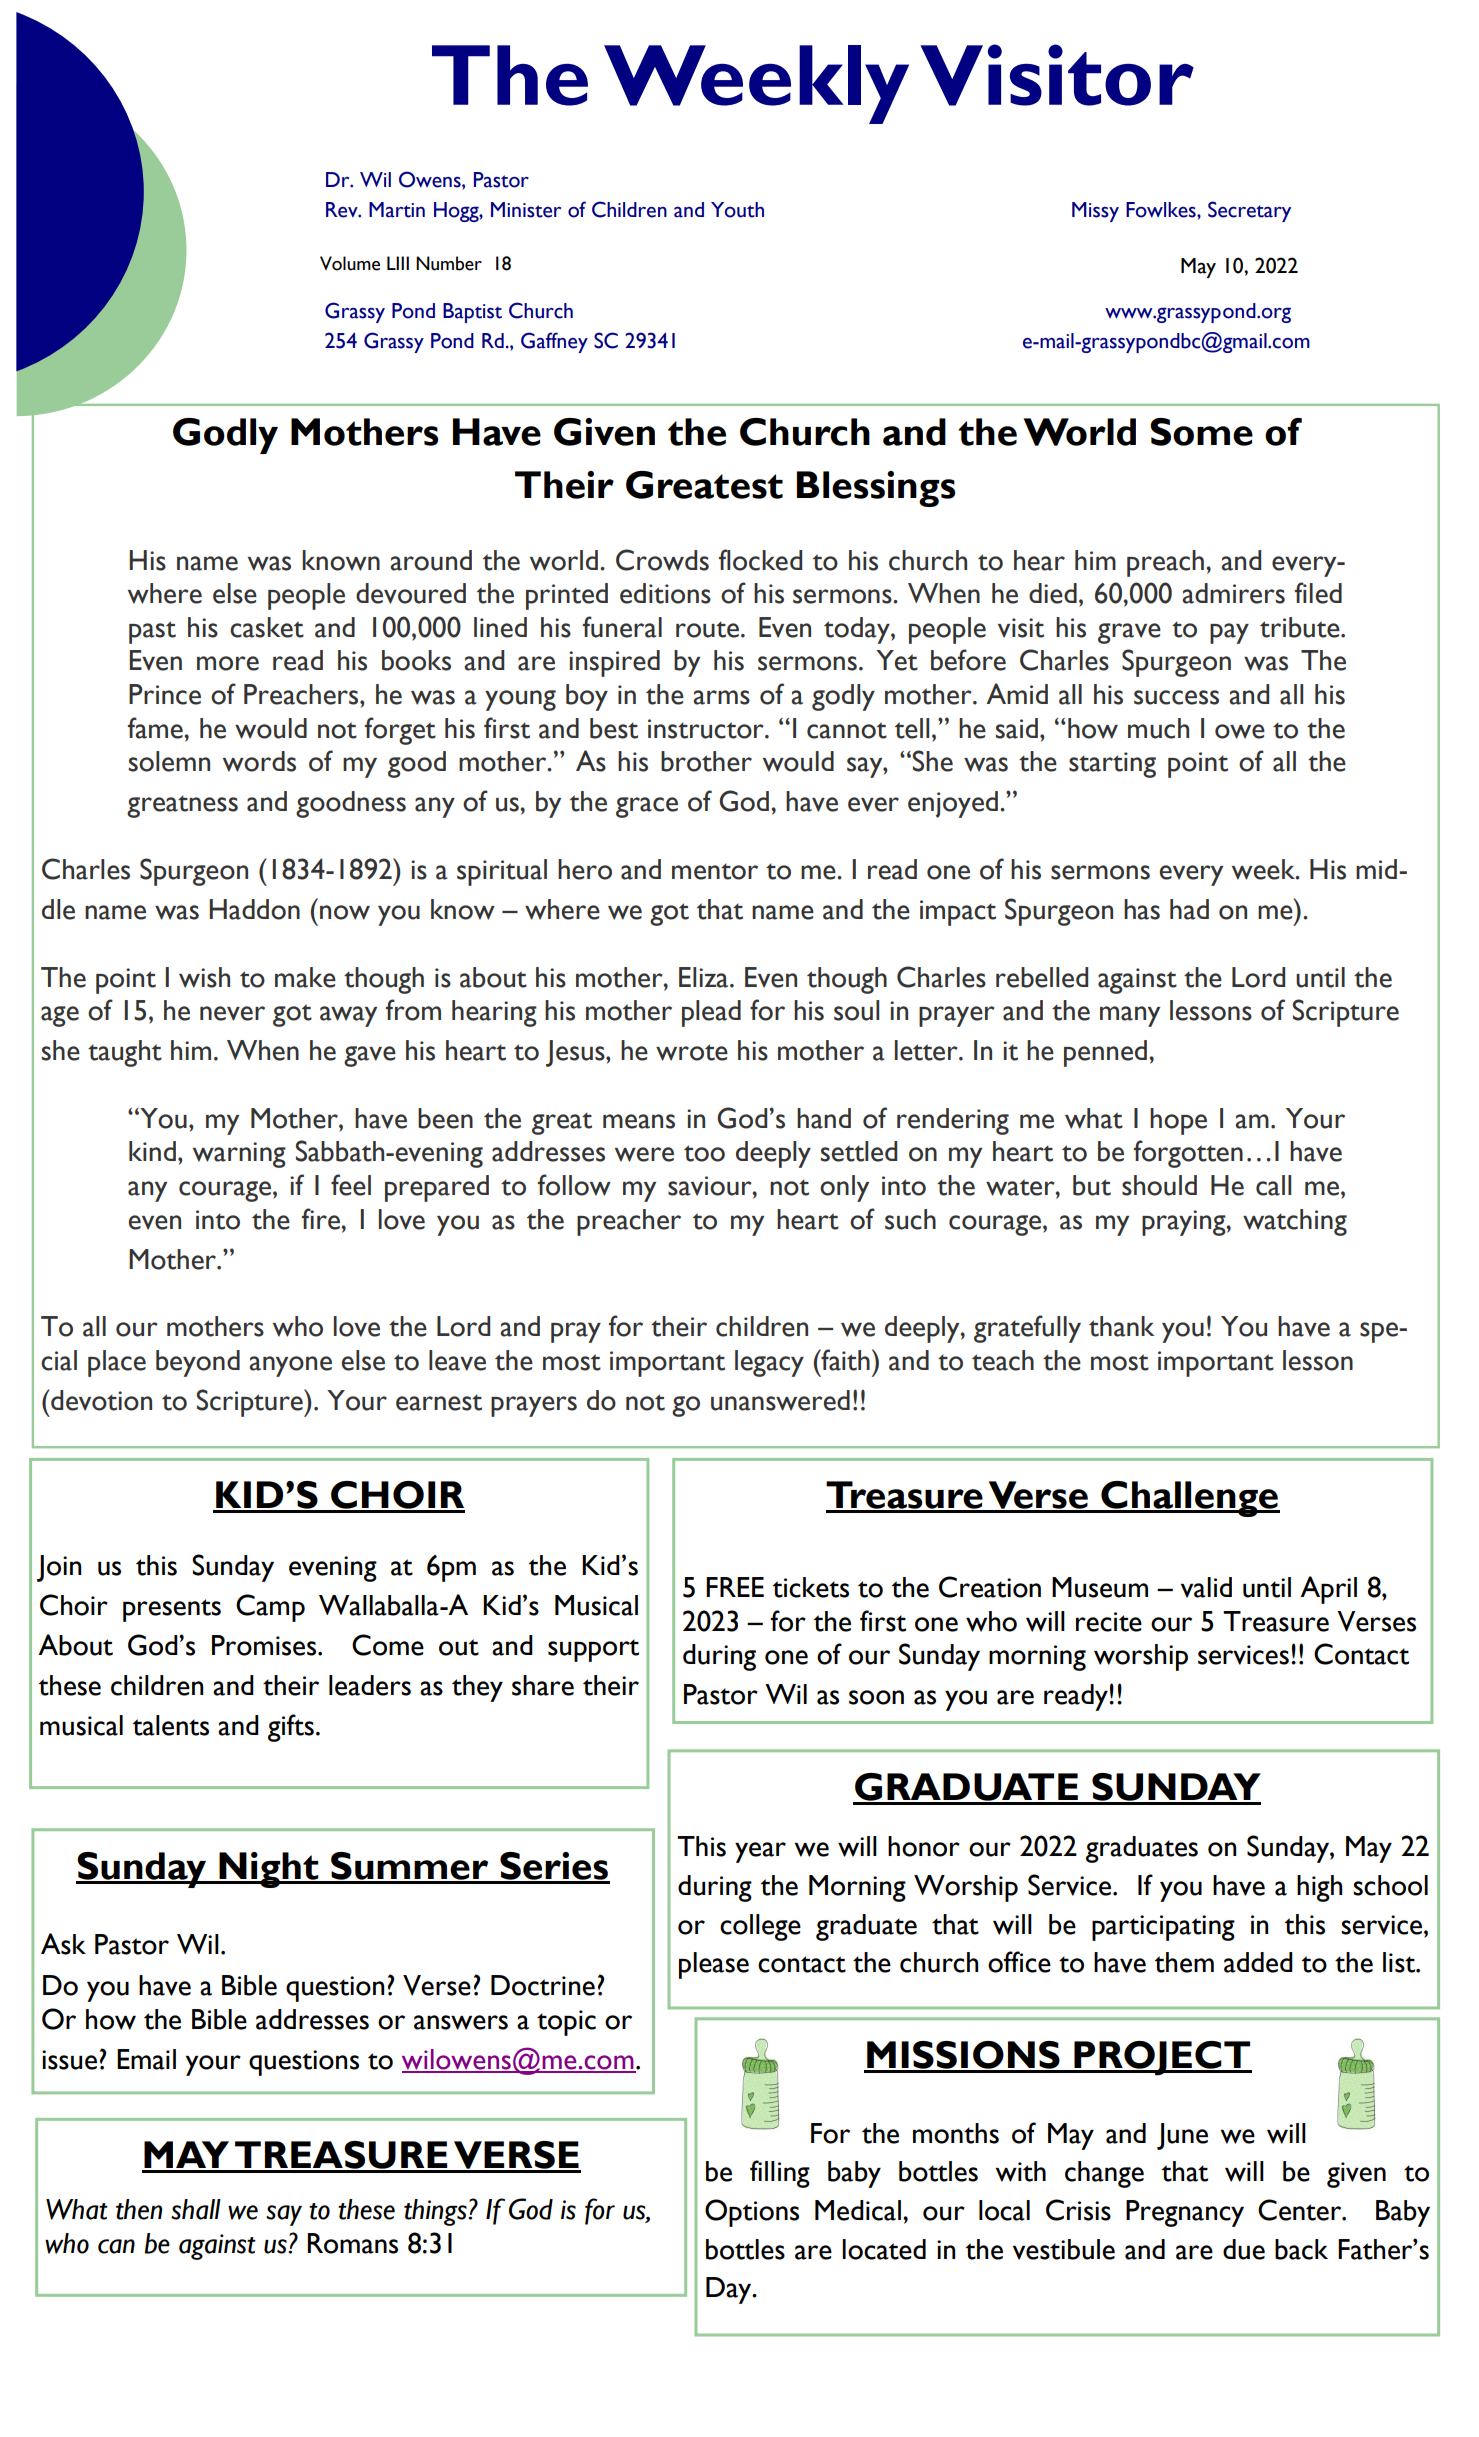  Describe the element at coordinates (1319, 1888) in the screenshot. I see `high` at that location.
